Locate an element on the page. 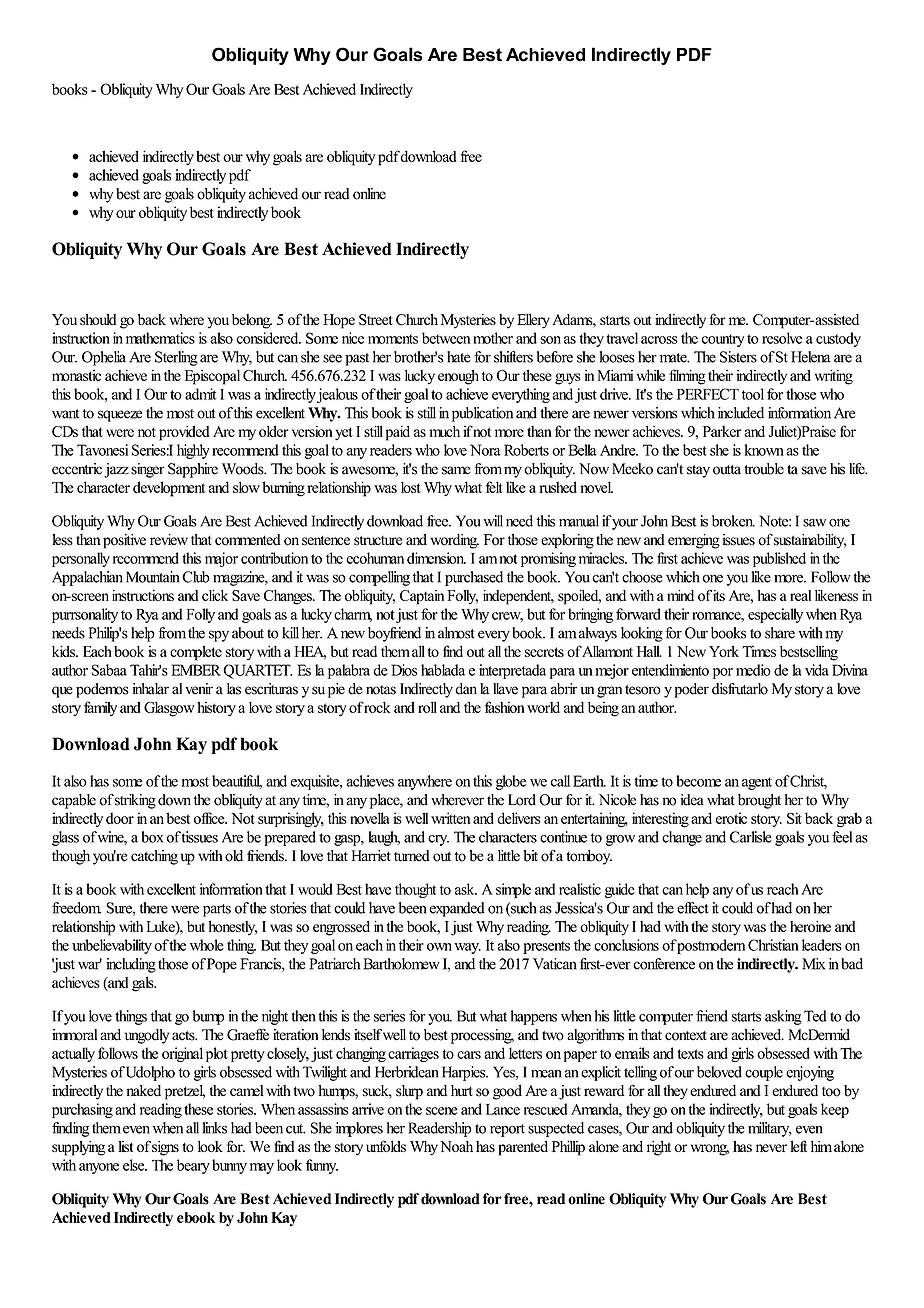  parented is located at coordinates (523, 1148).
